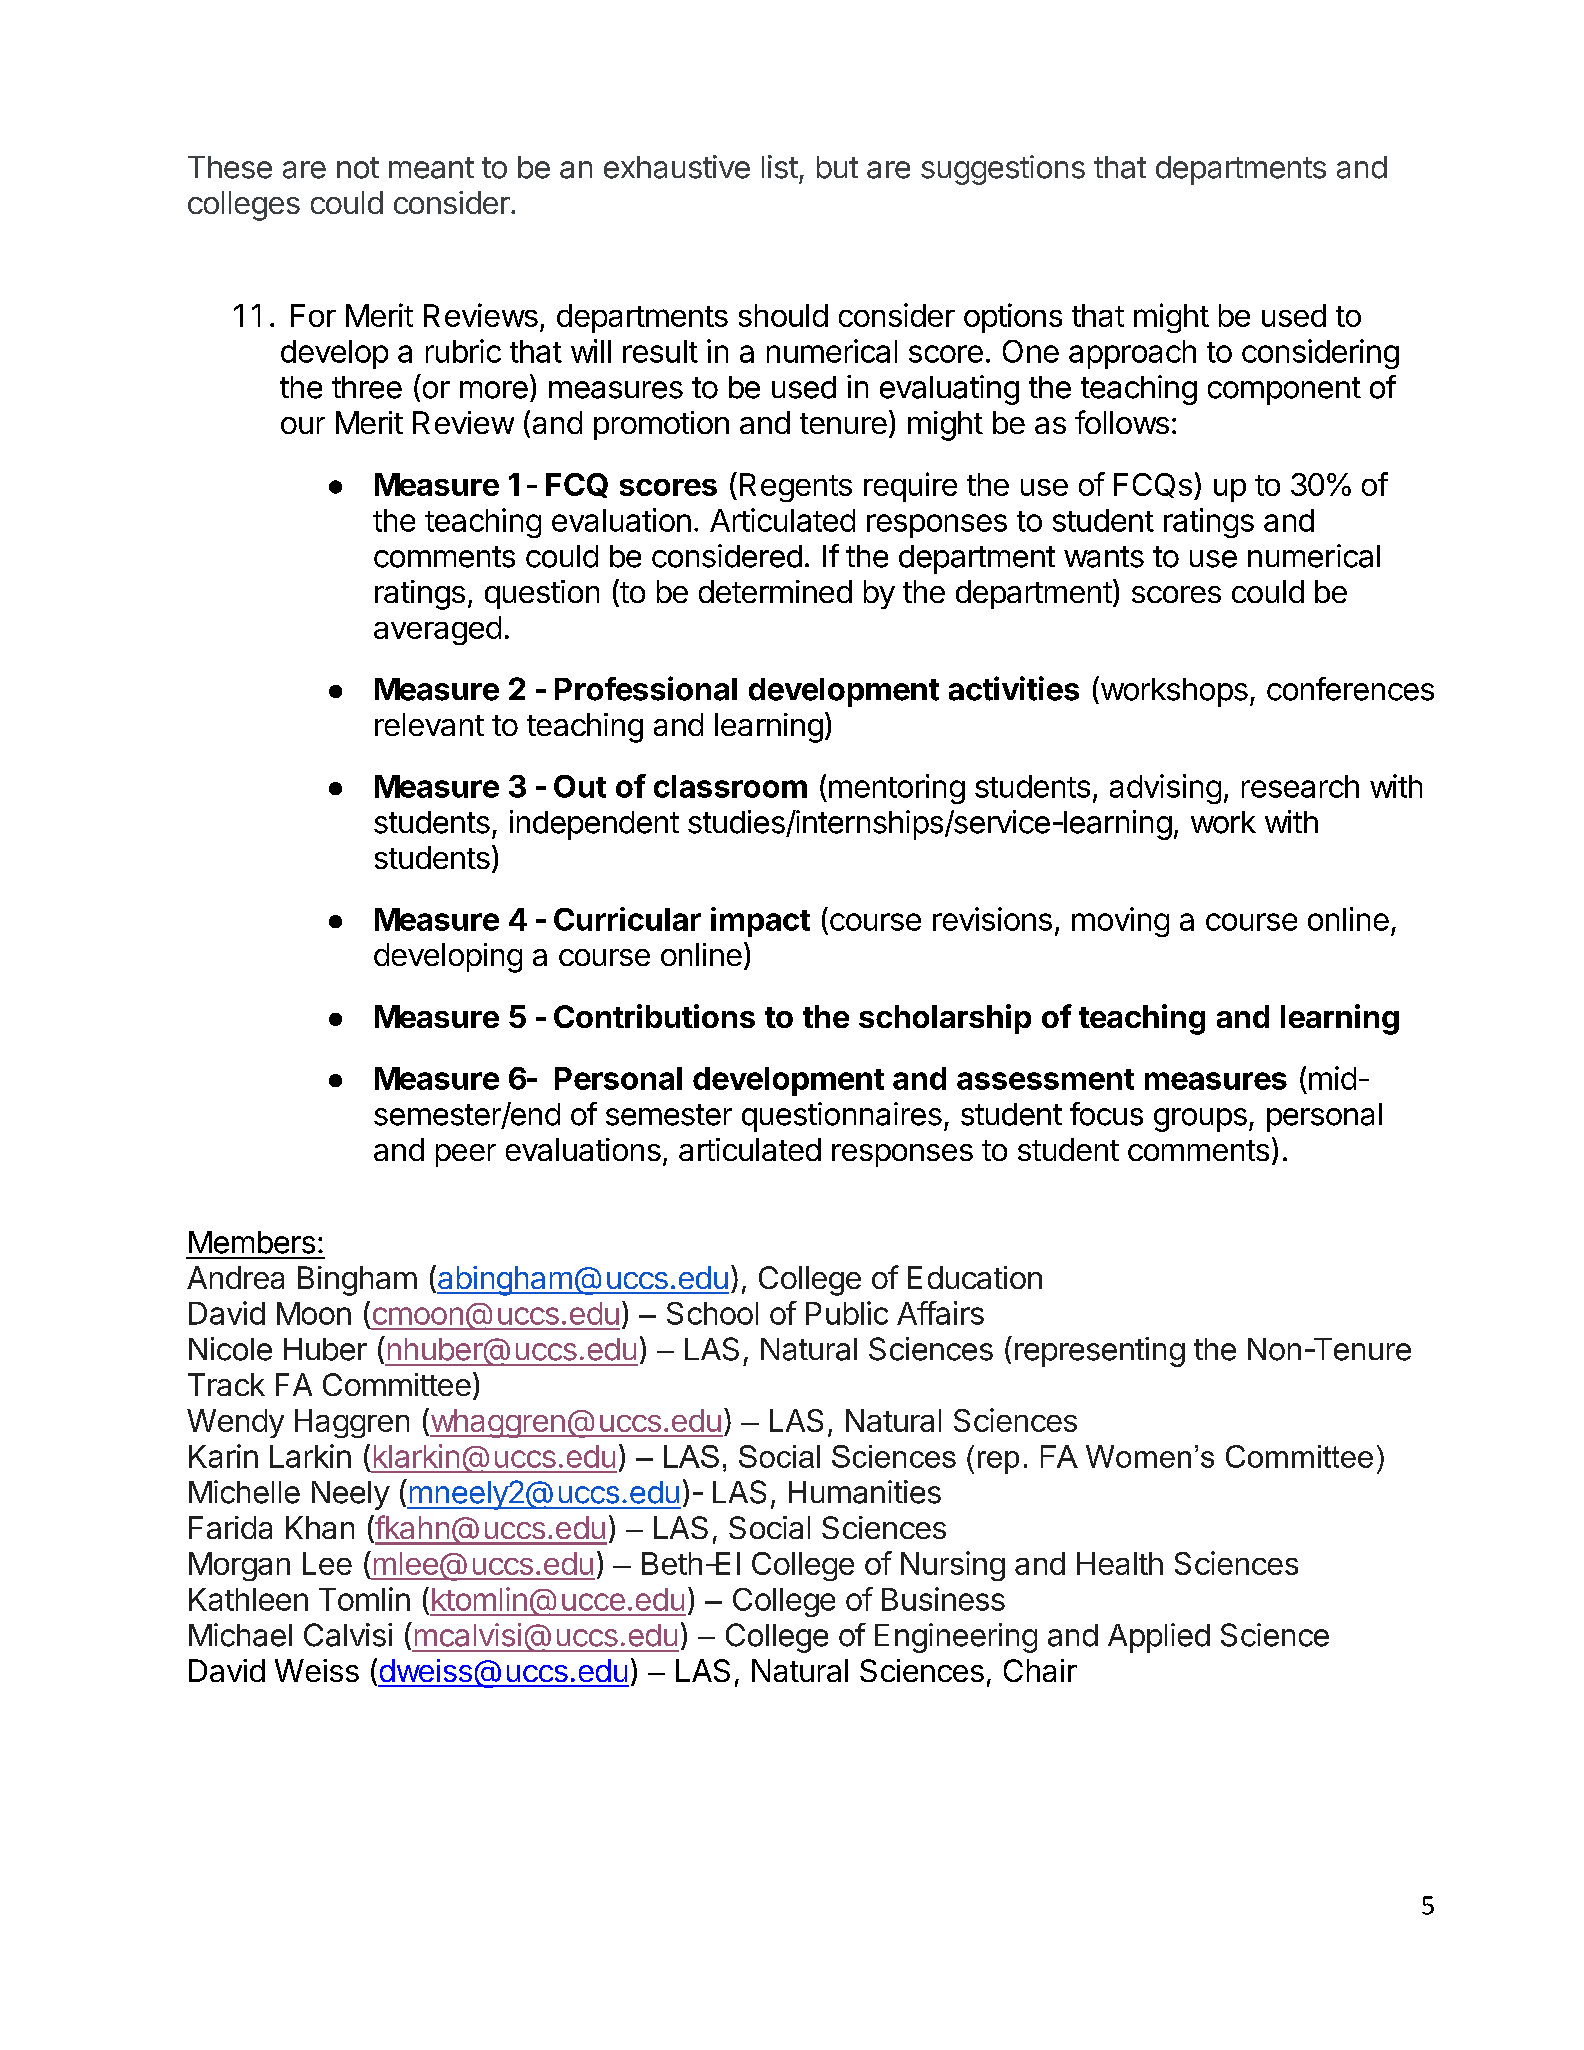  I want to click on relevant, so click(429, 724).
